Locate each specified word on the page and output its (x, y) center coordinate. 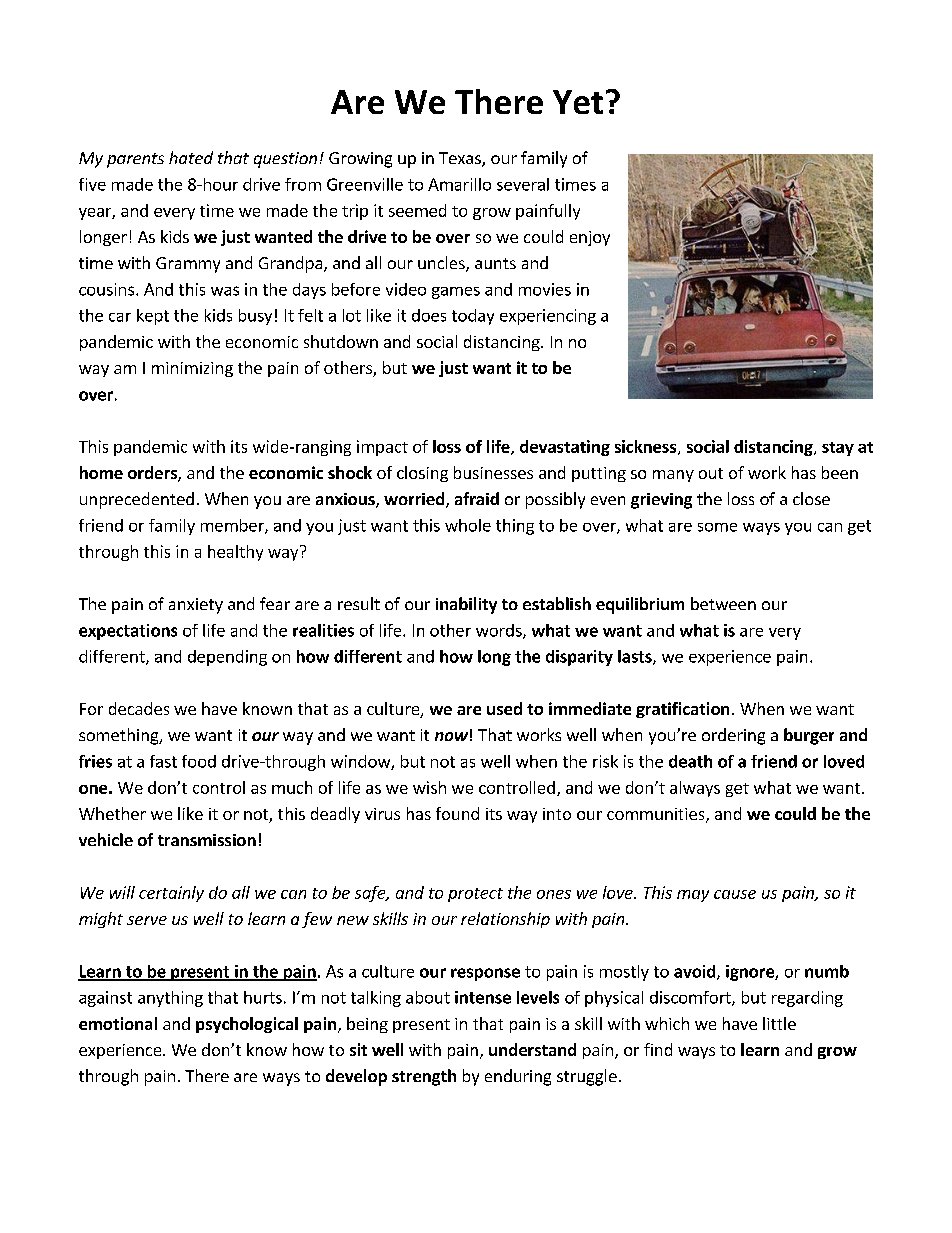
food (199, 761)
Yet (578, 102)
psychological (247, 1025)
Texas (461, 159)
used (504, 708)
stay (838, 449)
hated (191, 157)
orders (153, 474)
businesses (493, 472)
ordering (733, 736)
